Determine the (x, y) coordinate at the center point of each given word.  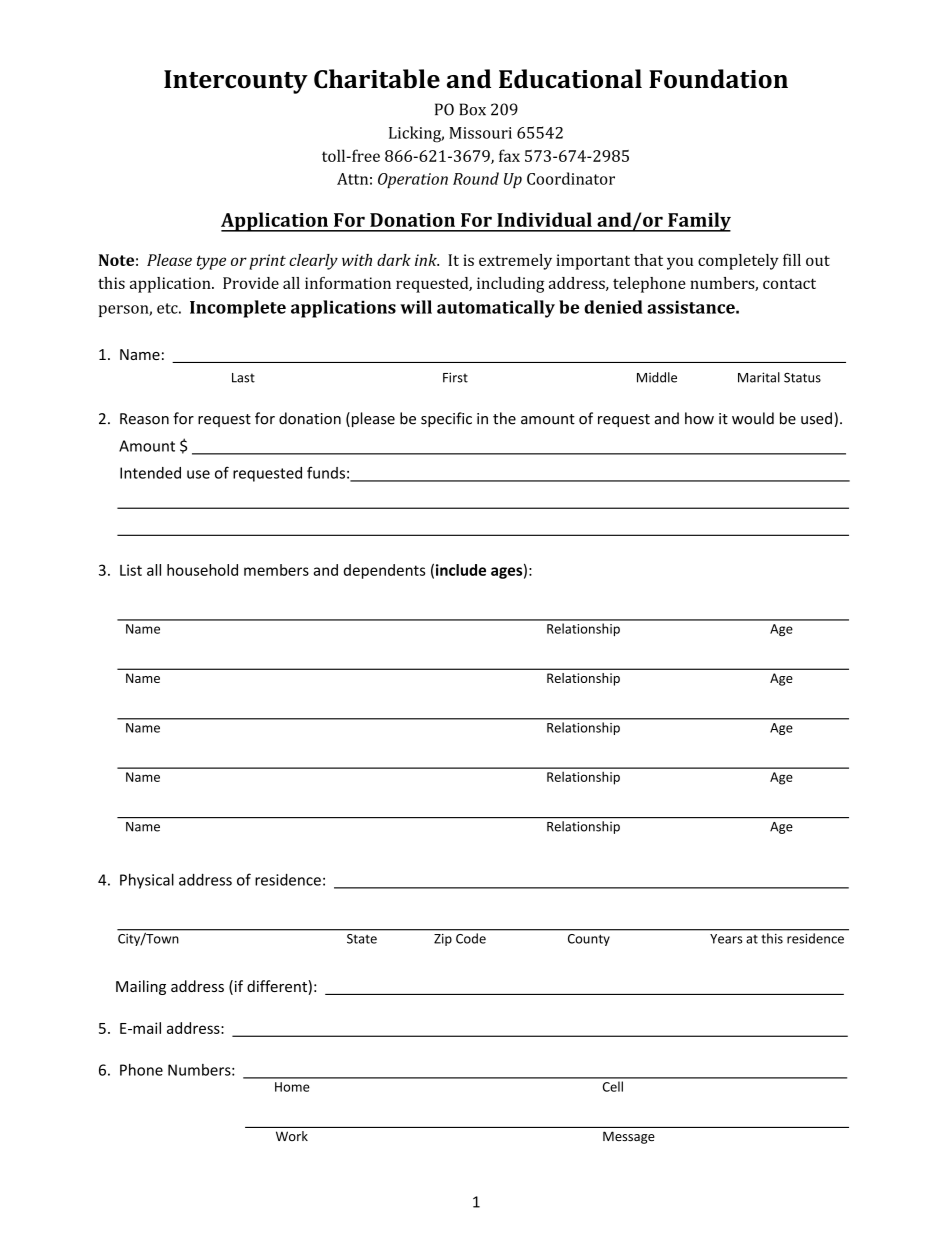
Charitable (377, 79)
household (202, 570)
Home (292, 1087)
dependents (384, 571)
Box (472, 109)
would (753, 418)
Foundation (718, 79)
